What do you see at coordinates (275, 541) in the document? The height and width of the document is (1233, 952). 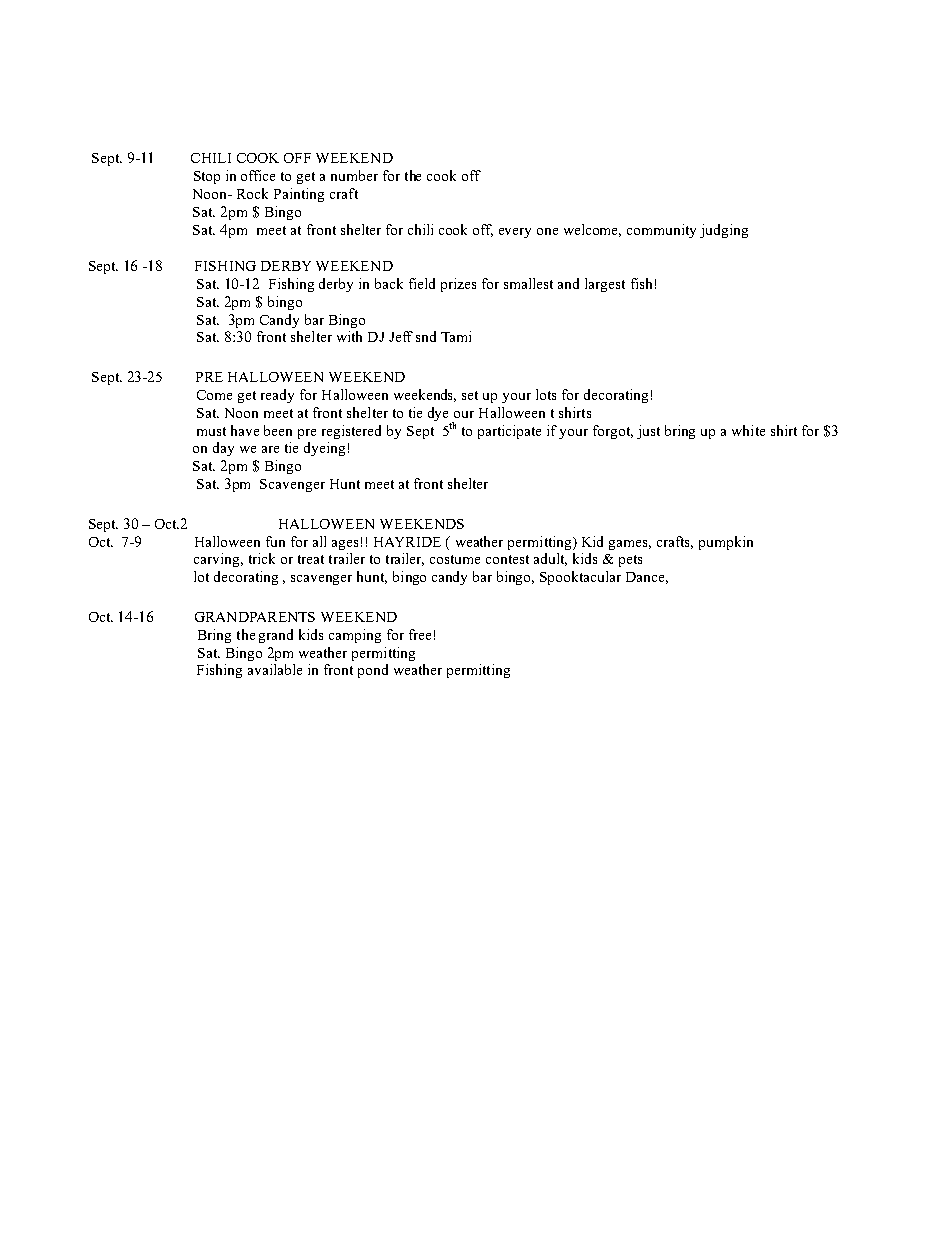 I see `fun` at bounding box center [275, 541].
